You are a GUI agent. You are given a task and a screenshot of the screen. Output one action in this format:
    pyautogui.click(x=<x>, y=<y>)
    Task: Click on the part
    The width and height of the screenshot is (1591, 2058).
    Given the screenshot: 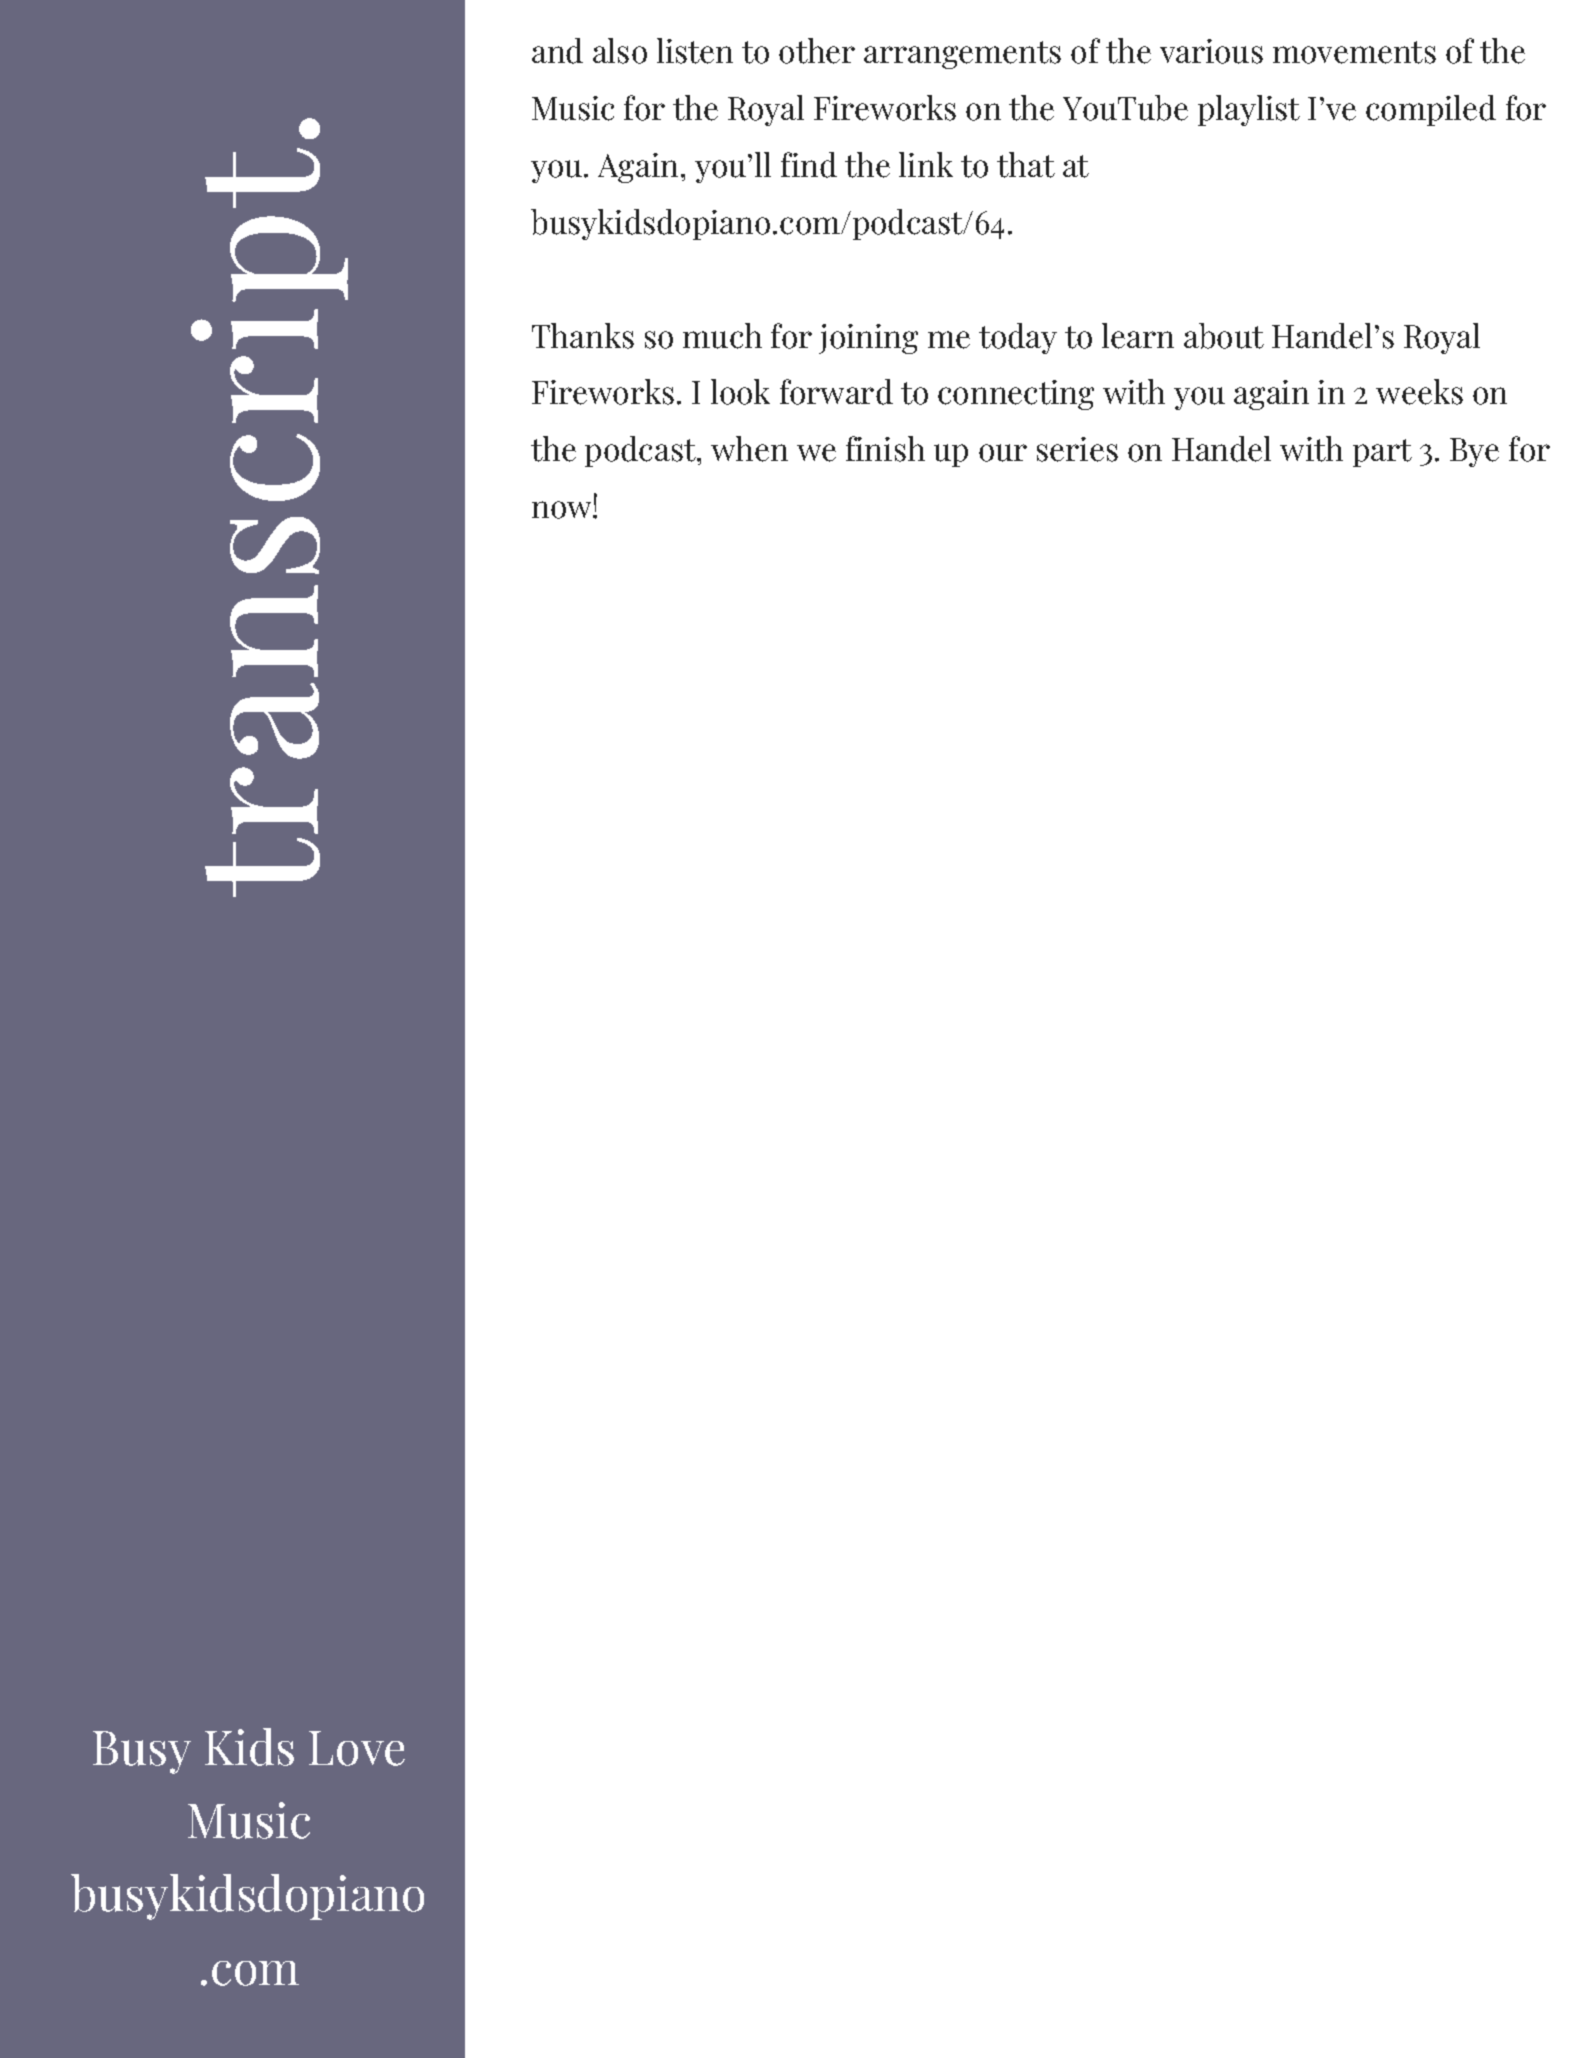 What is the action you would take?
    pyautogui.click(x=1382, y=453)
